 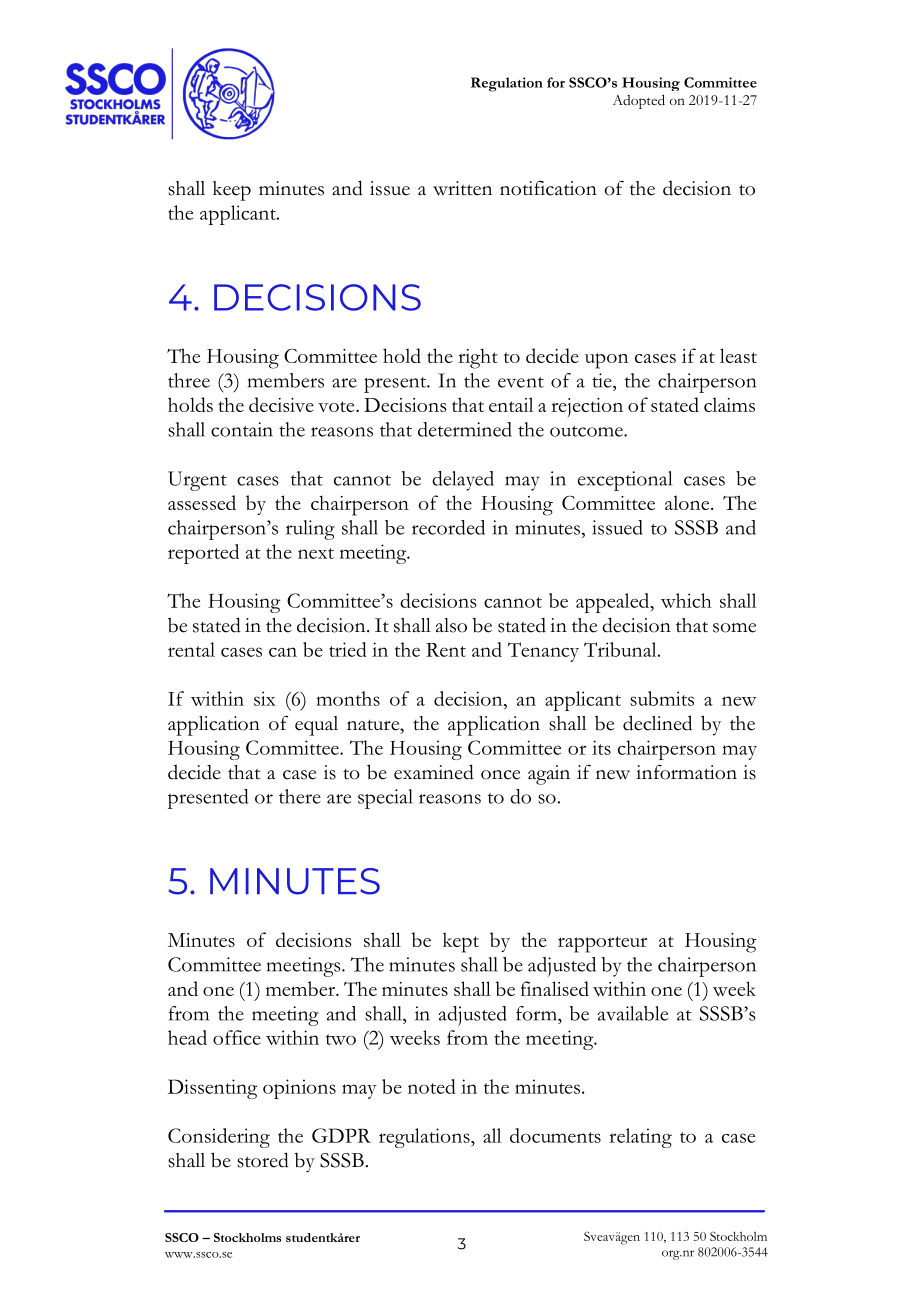 I want to click on noted, so click(x=432, y=1086).
